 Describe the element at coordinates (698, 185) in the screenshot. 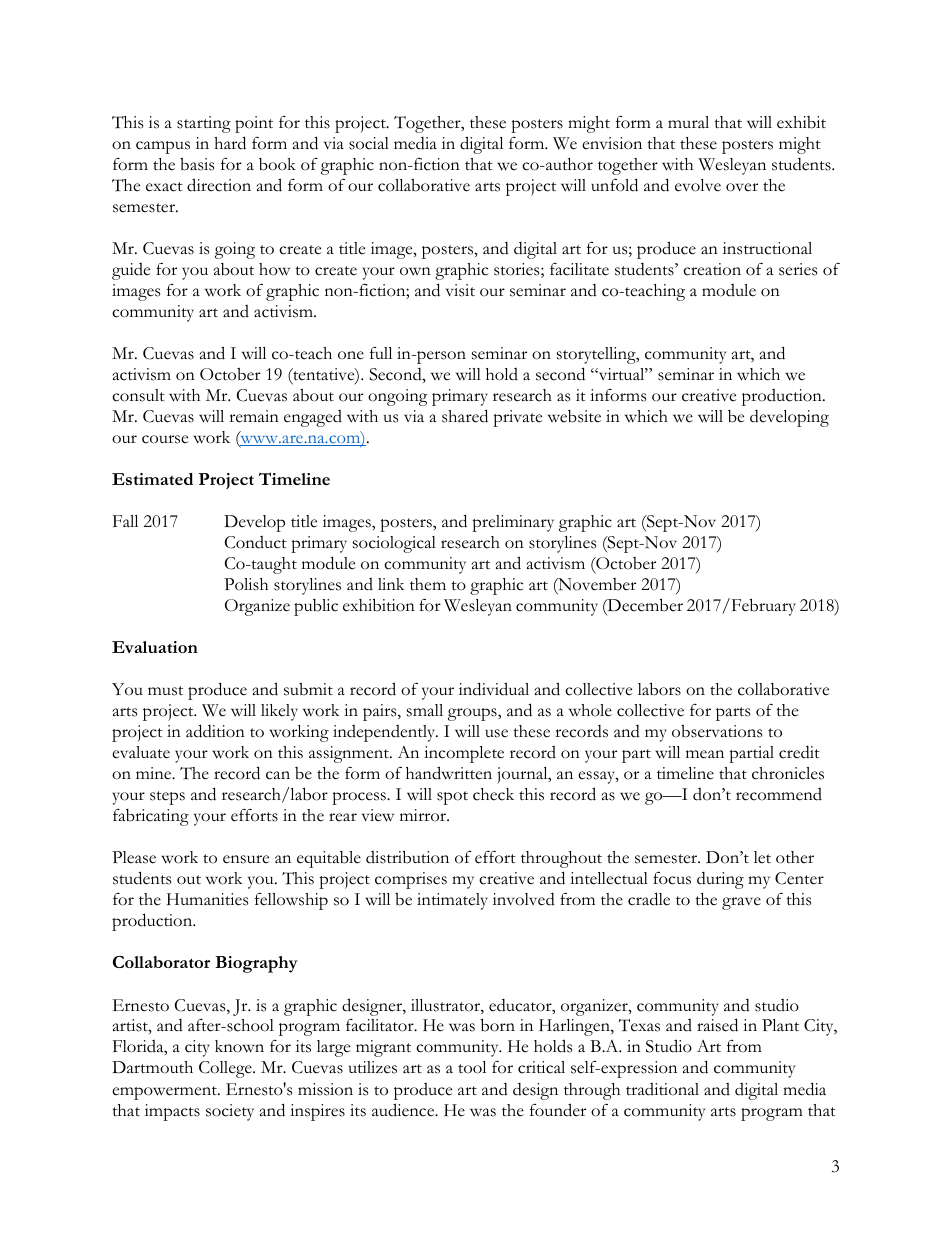

I see `evolve` at that location.
